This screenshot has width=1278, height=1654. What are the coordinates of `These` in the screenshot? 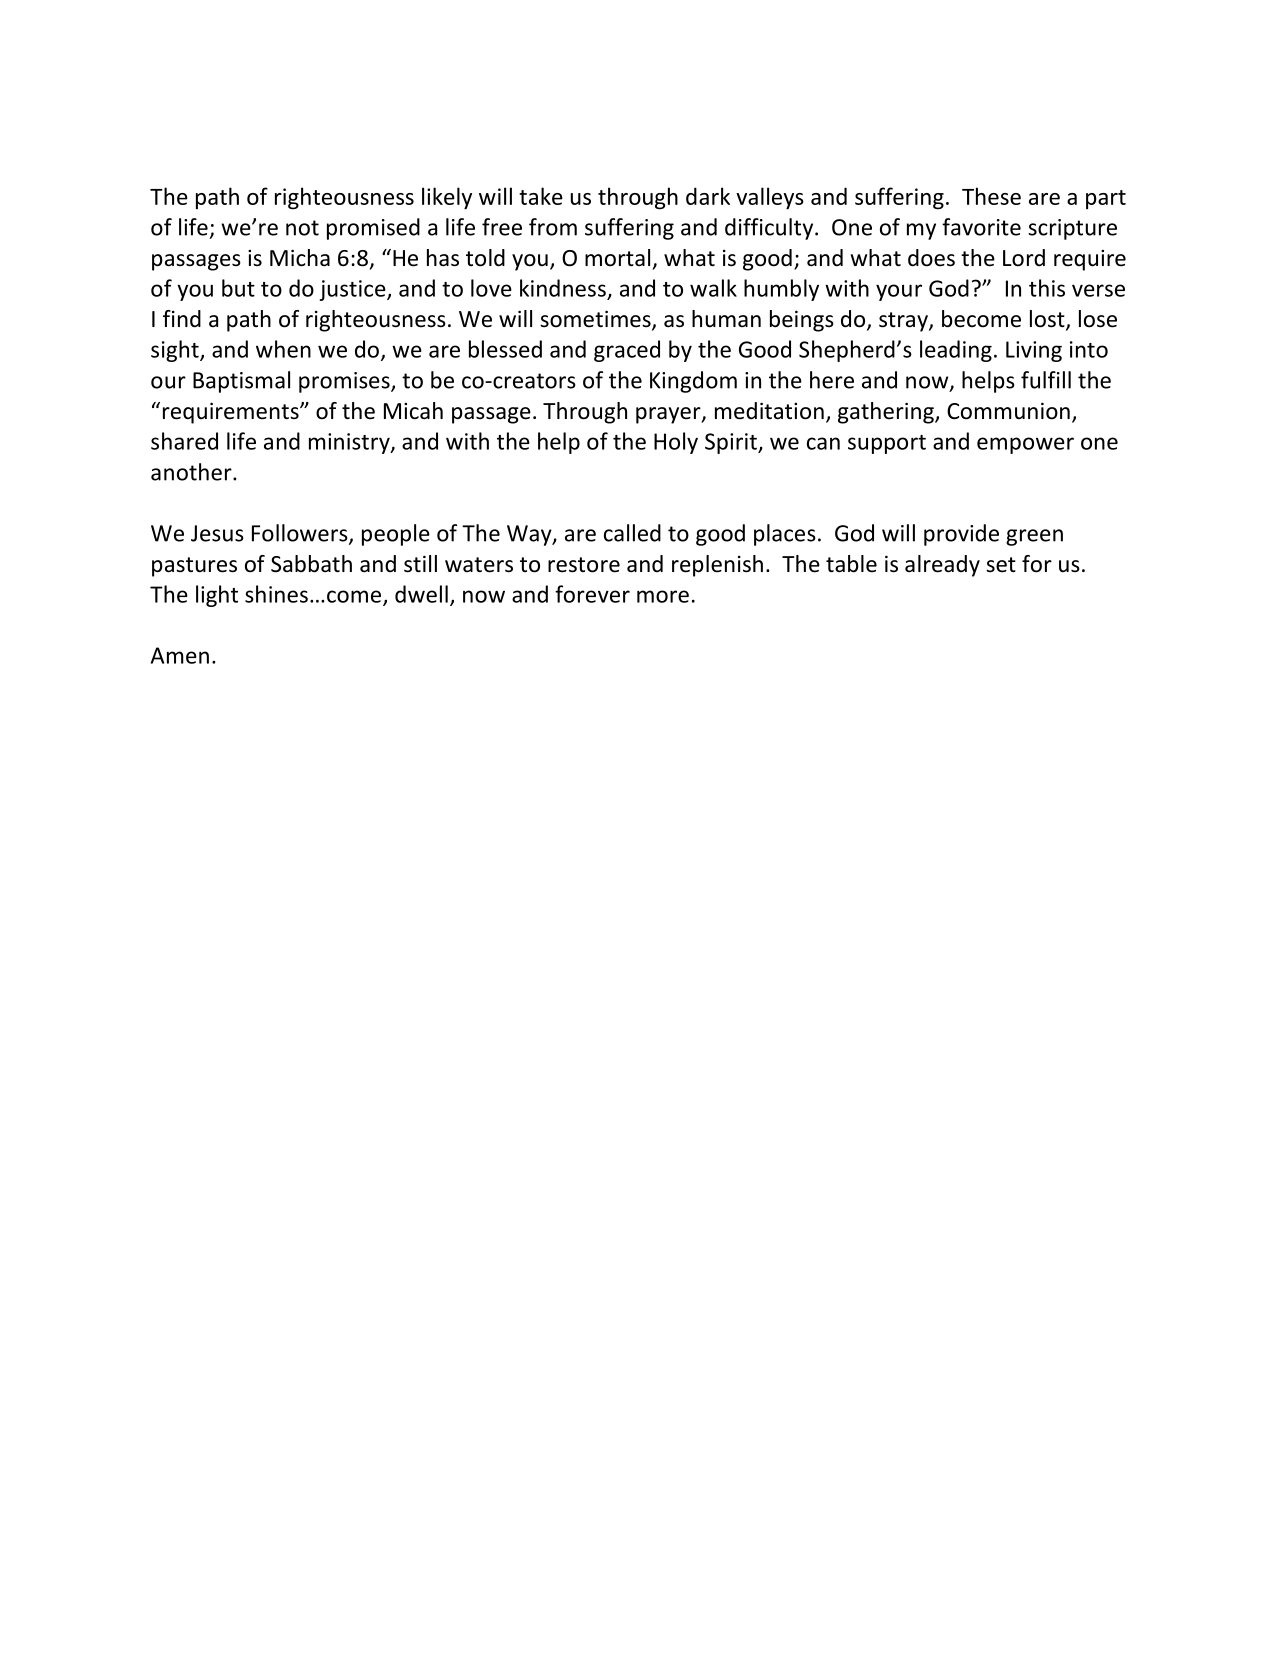 It's located at (991, 196).
